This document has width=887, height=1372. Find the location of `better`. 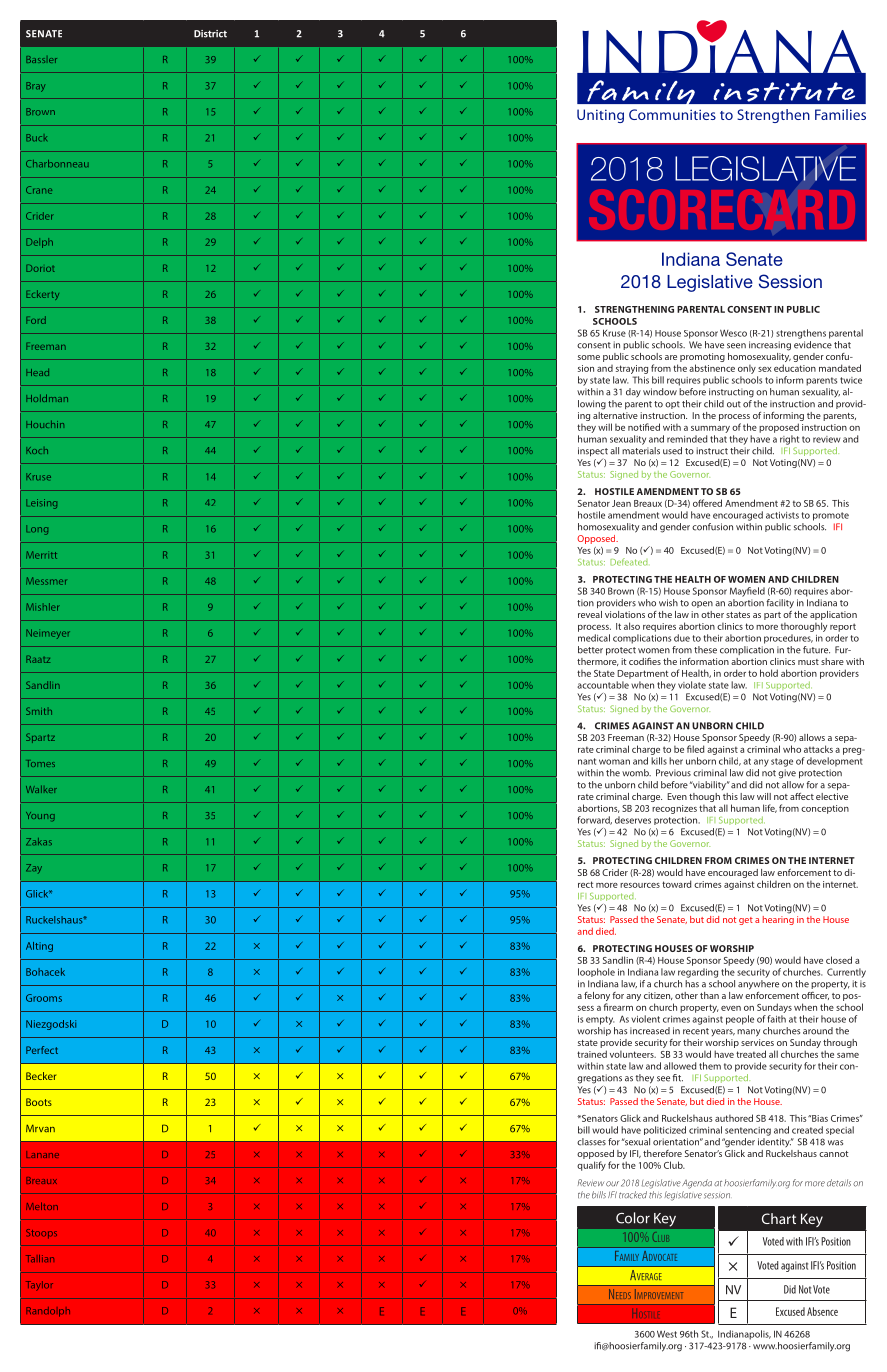

better is located at coordinates (590, 650).
